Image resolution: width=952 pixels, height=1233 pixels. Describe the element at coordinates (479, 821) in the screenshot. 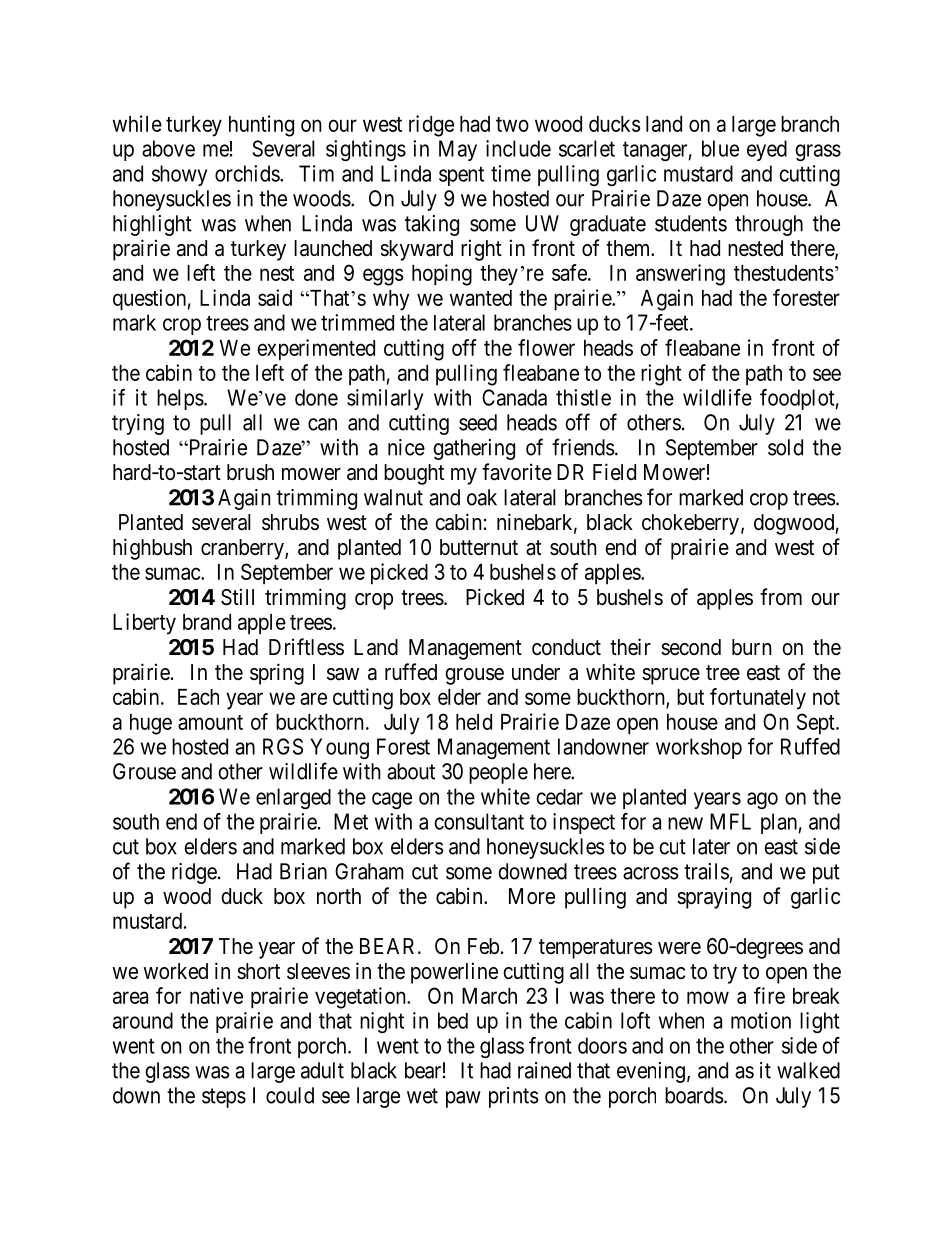

I see `consultant` at that location.
